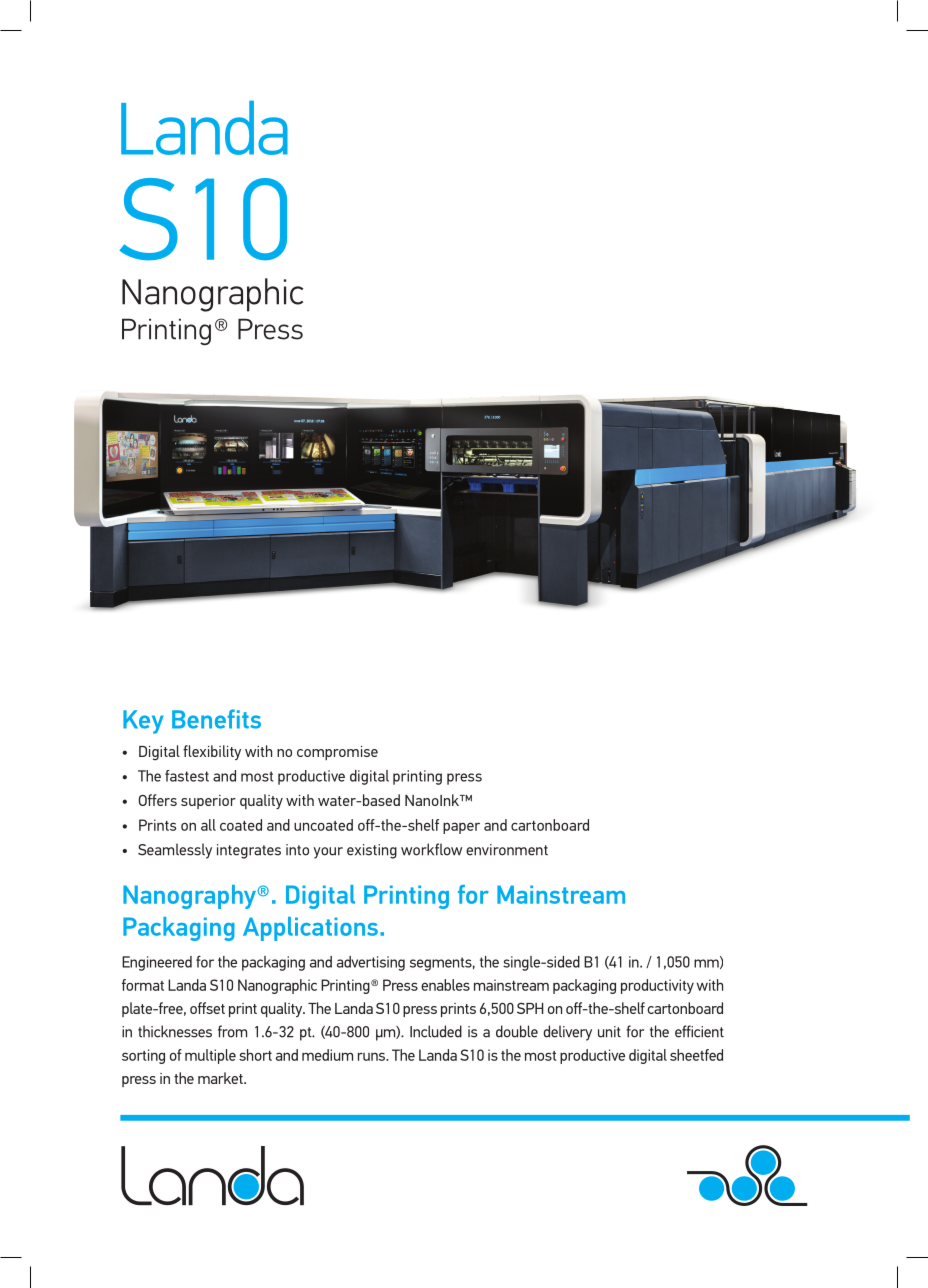  Describe the element at coordinates (337, 753) in the screenshot. I see `compromise` at that location.
